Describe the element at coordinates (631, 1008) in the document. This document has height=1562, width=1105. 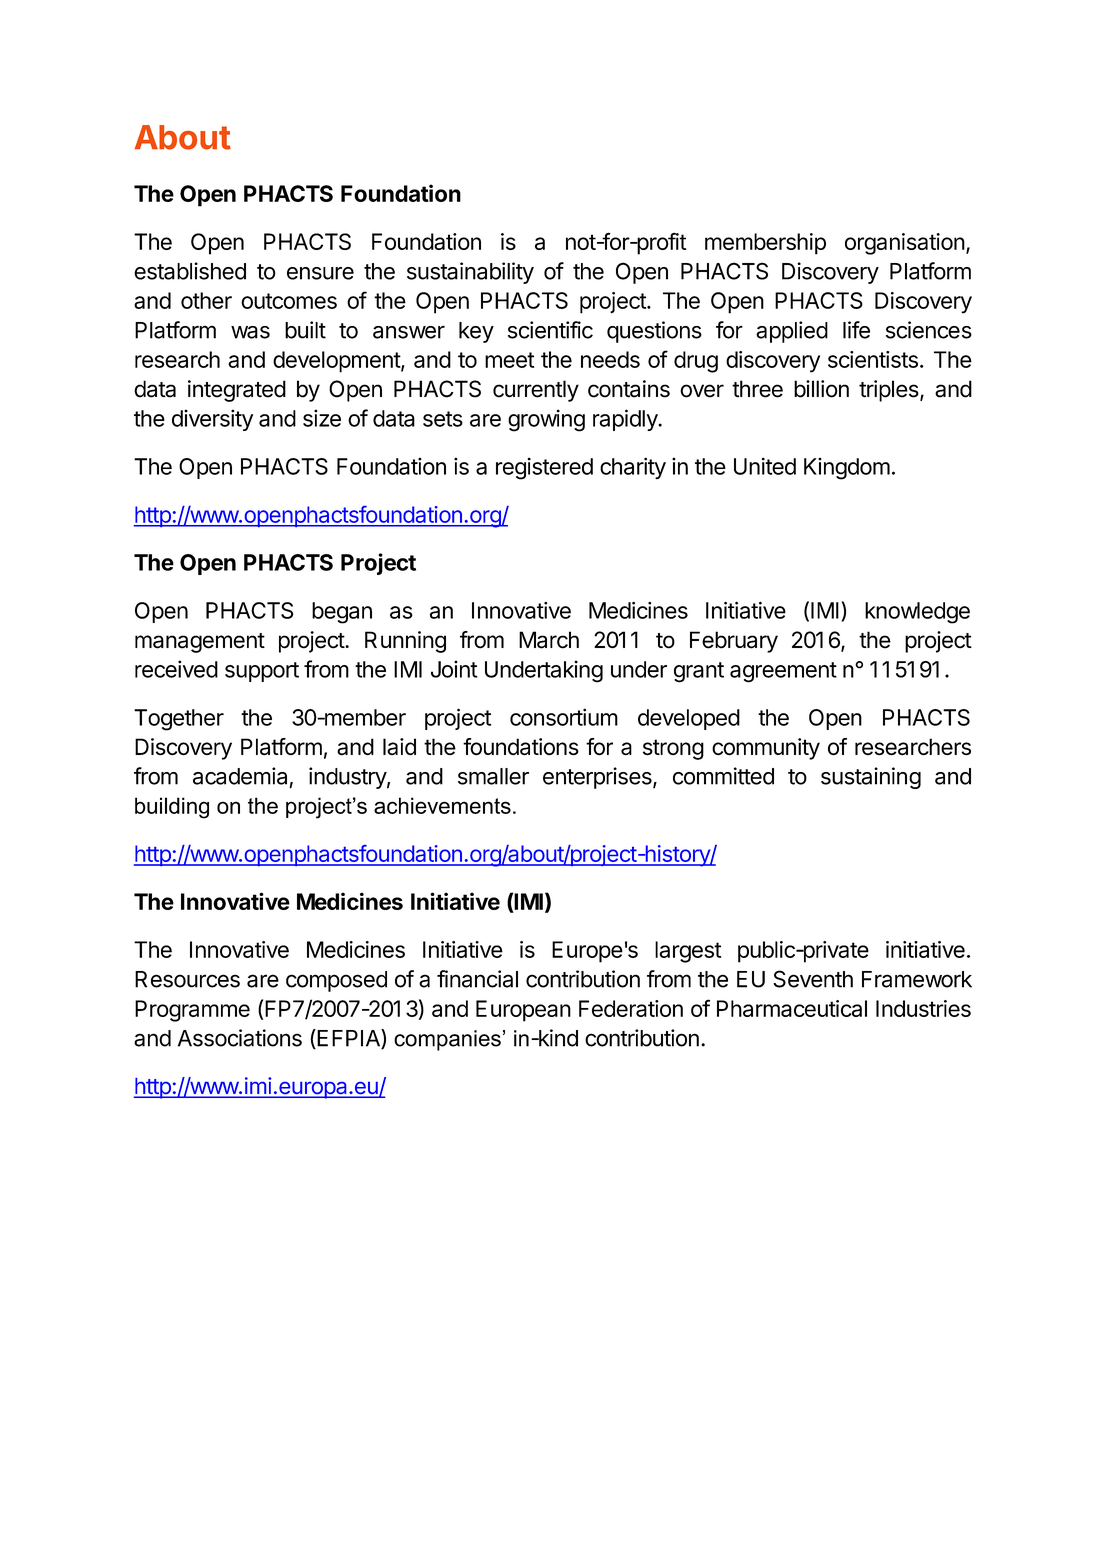
I see `Federation` at that location.
